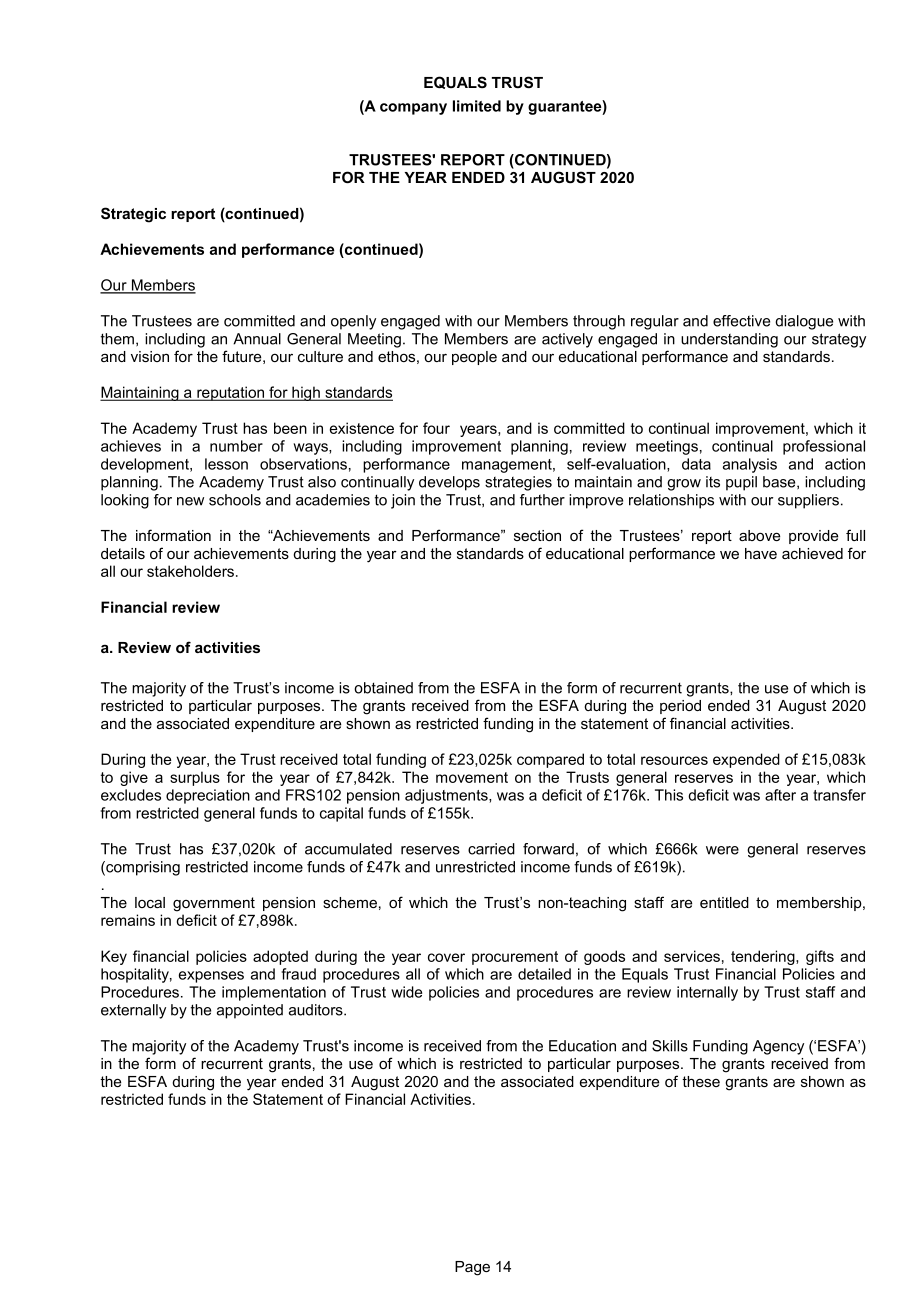 This image has height=1308, width=924. I want to click on effective, so click(741, 321).
